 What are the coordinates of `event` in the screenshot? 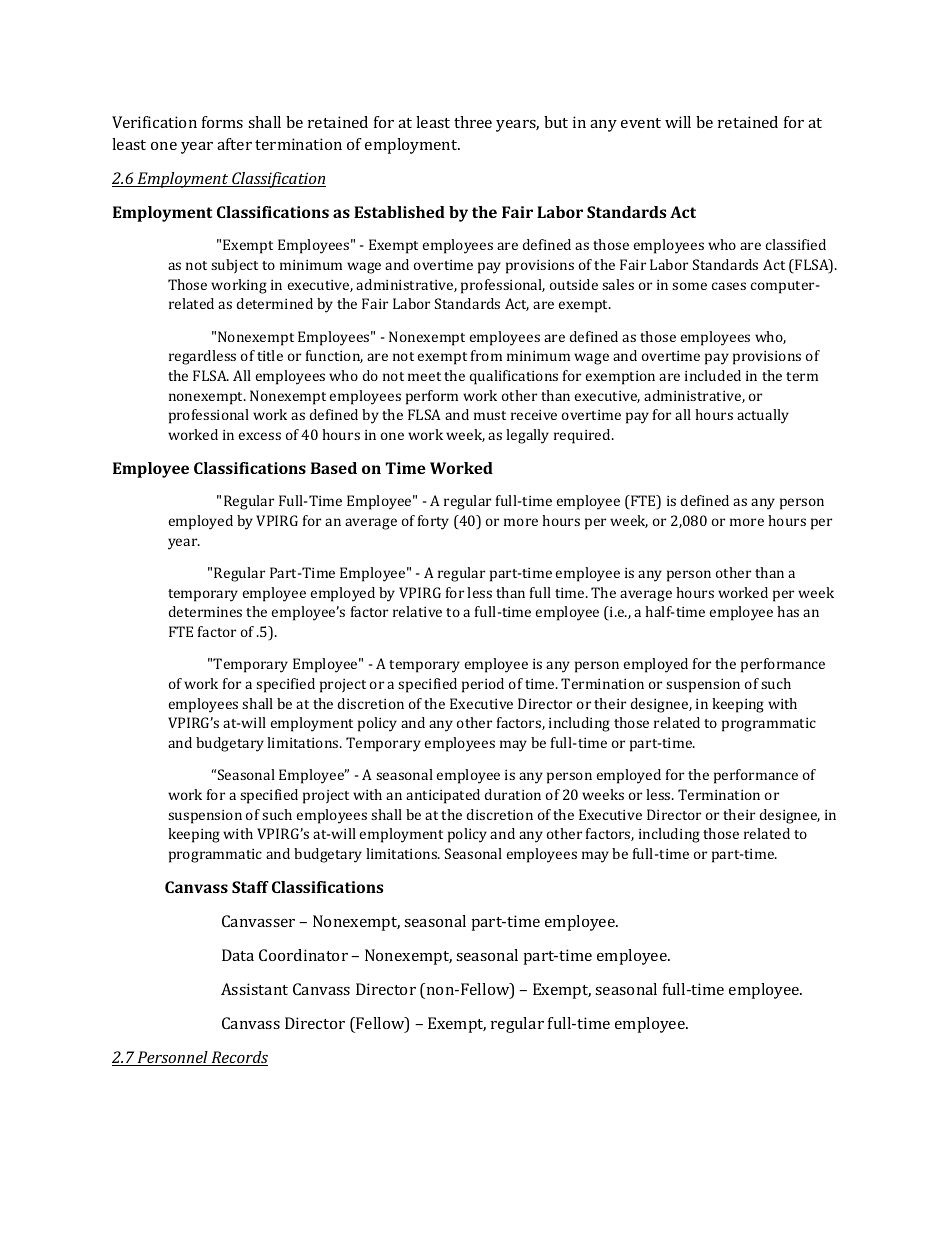 It's located at (641, 123).
